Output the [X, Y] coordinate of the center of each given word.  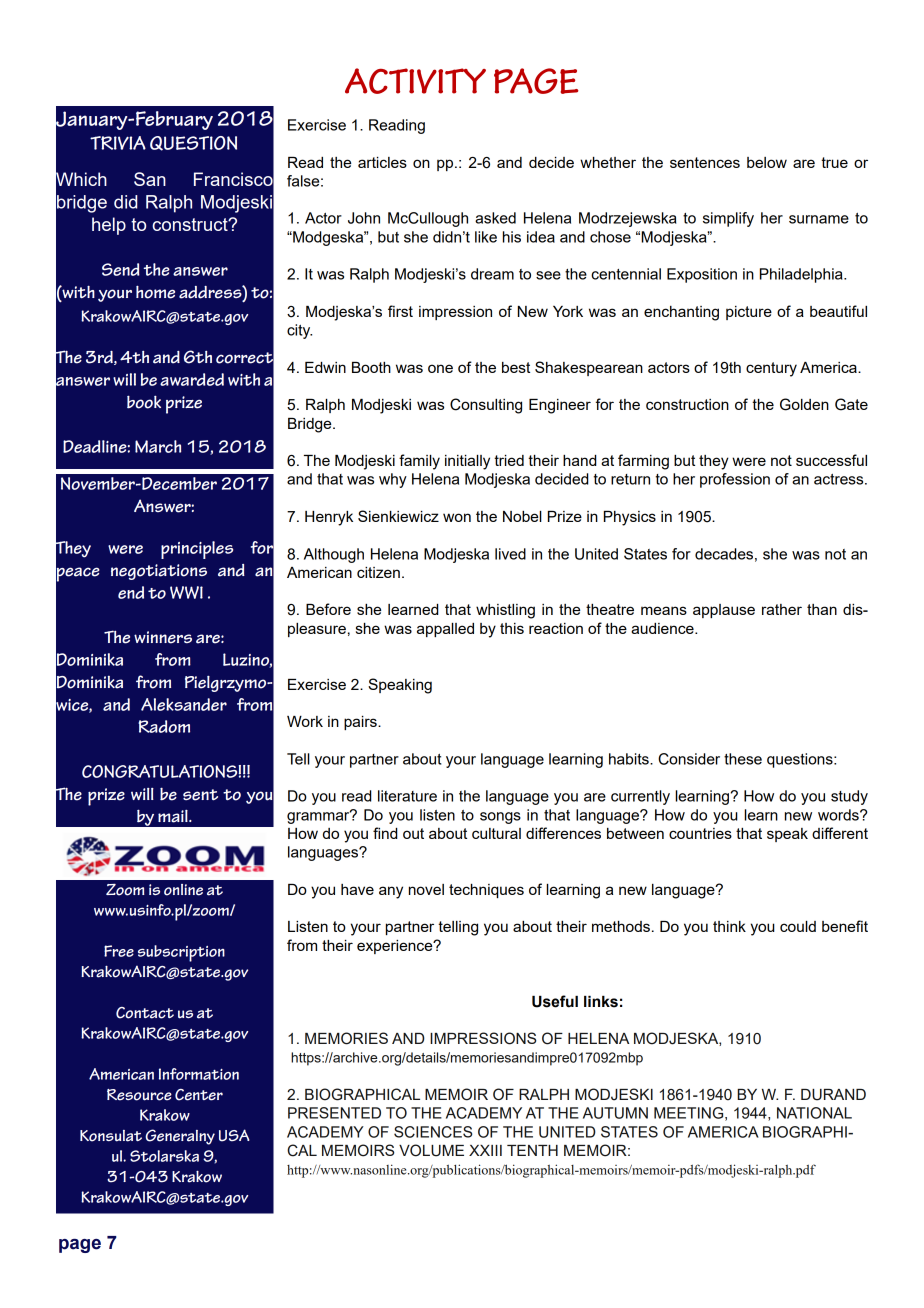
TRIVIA [118, 143]
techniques [486, 891]
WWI [186, 592]
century [771, 369]
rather [782, 609]
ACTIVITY [415, 81]
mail [174, 816]
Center [199, 1095]
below [767, 162]
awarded [192, 379]
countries [700, 833]
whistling [505, 611]
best [516, 367]
